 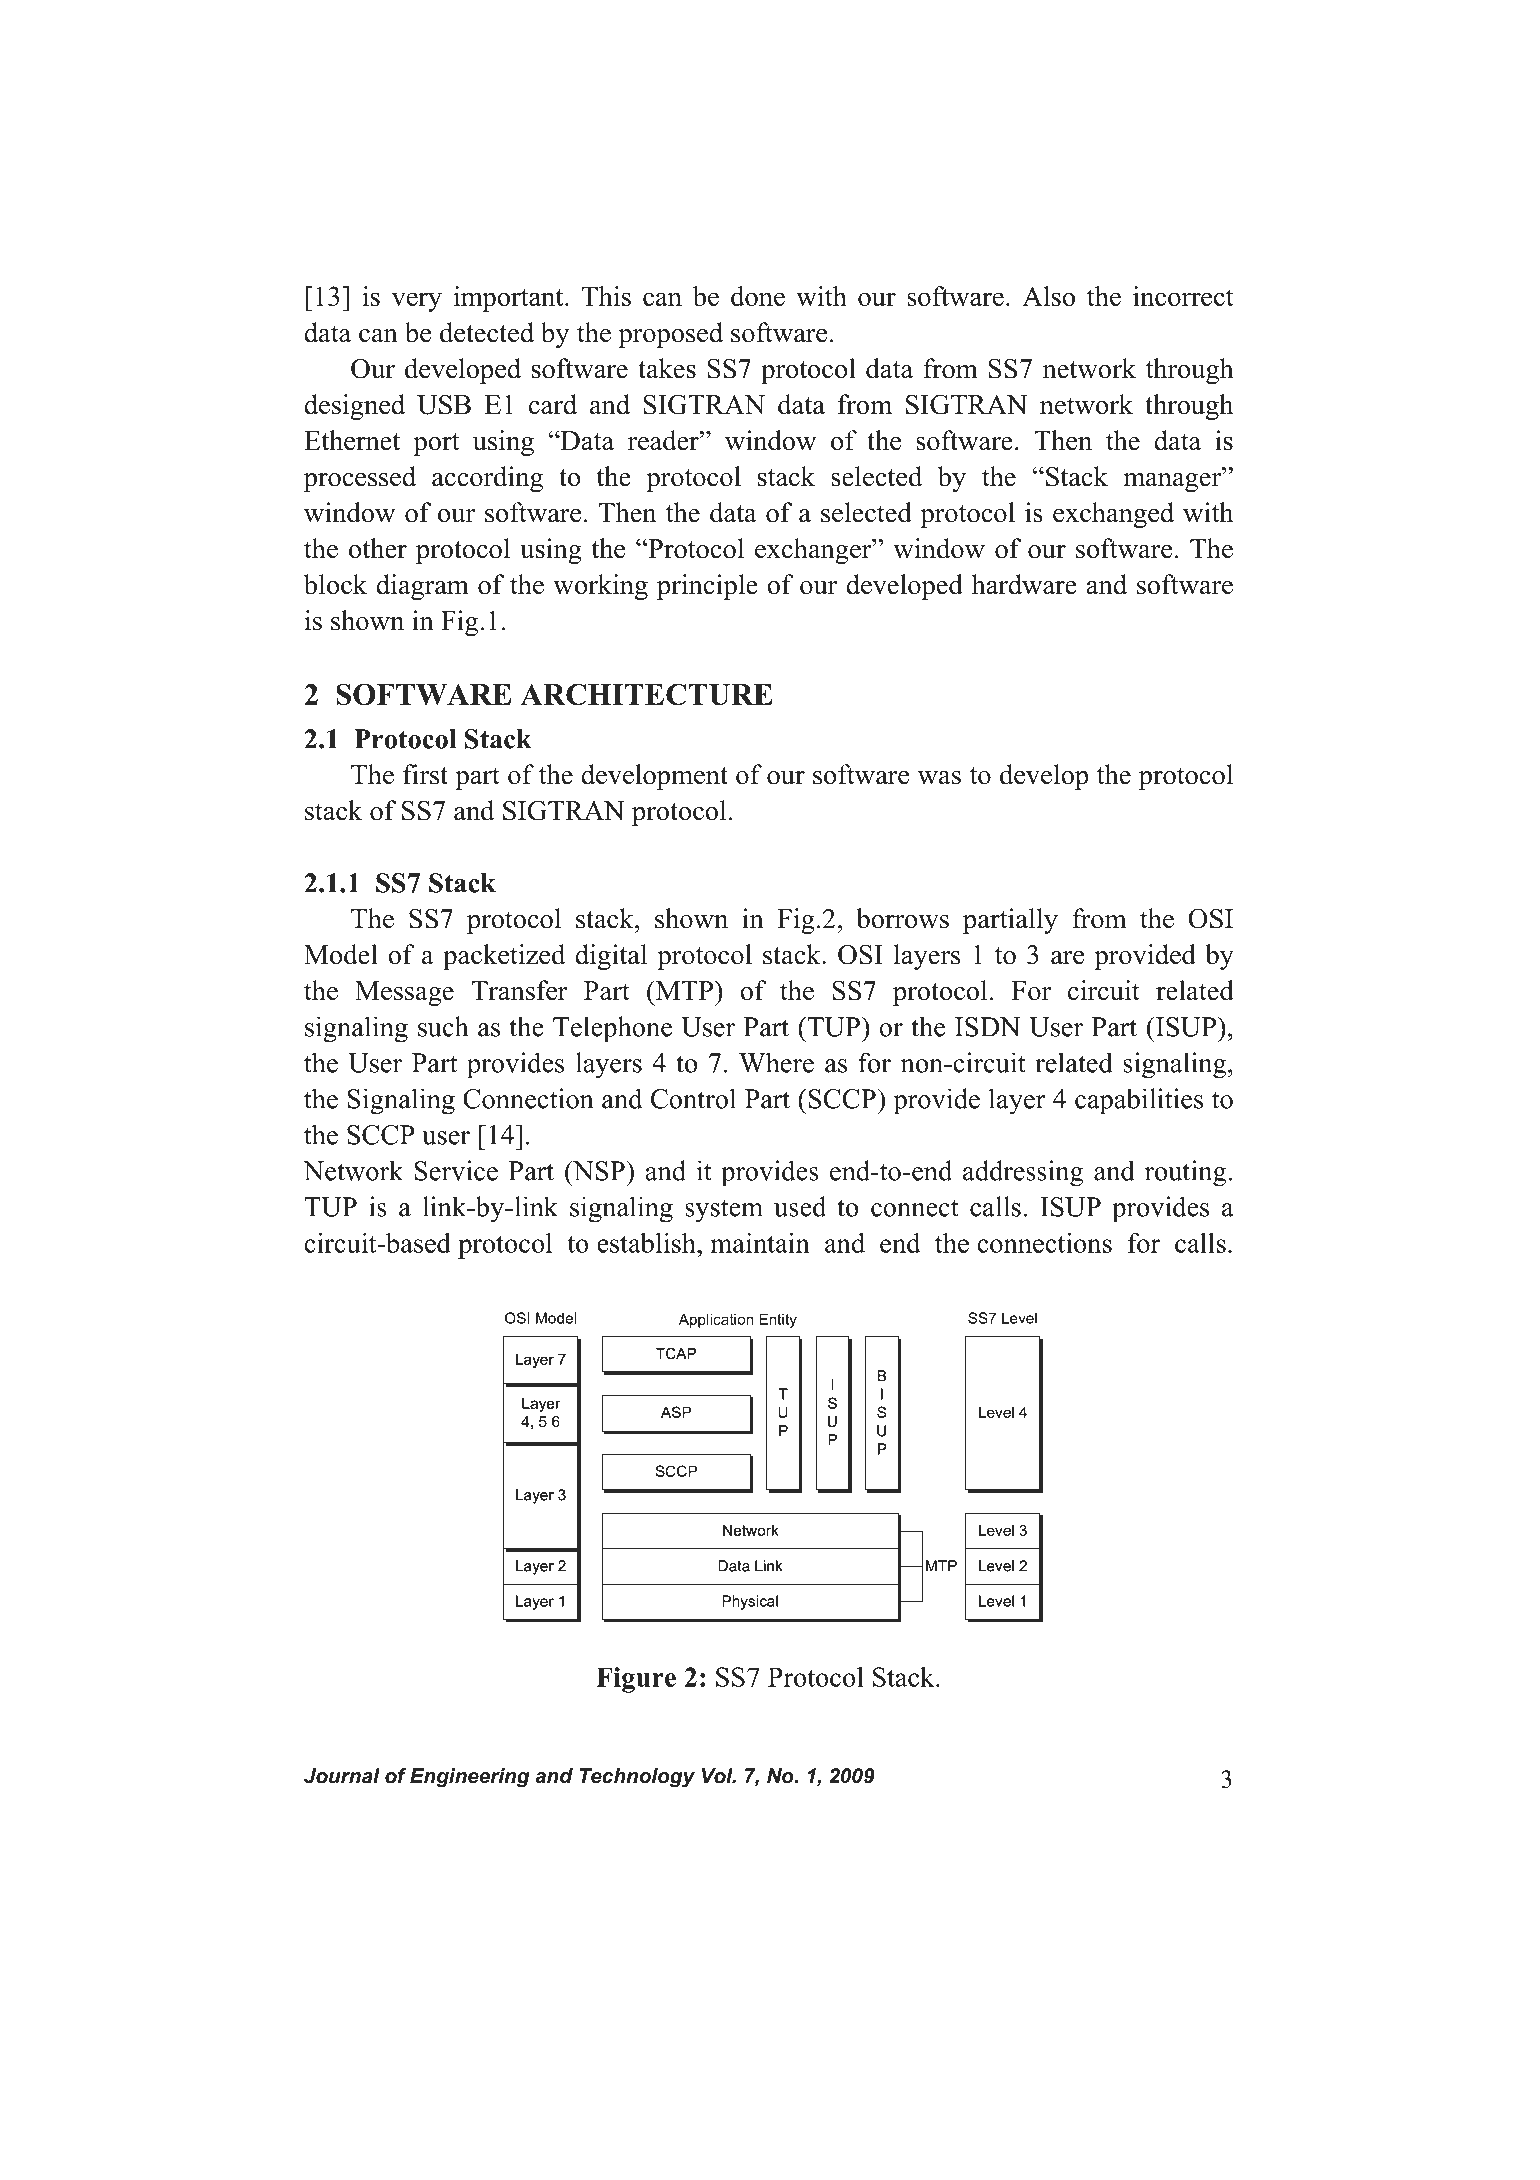 I want to click on done, so click(x=758, y=296).
